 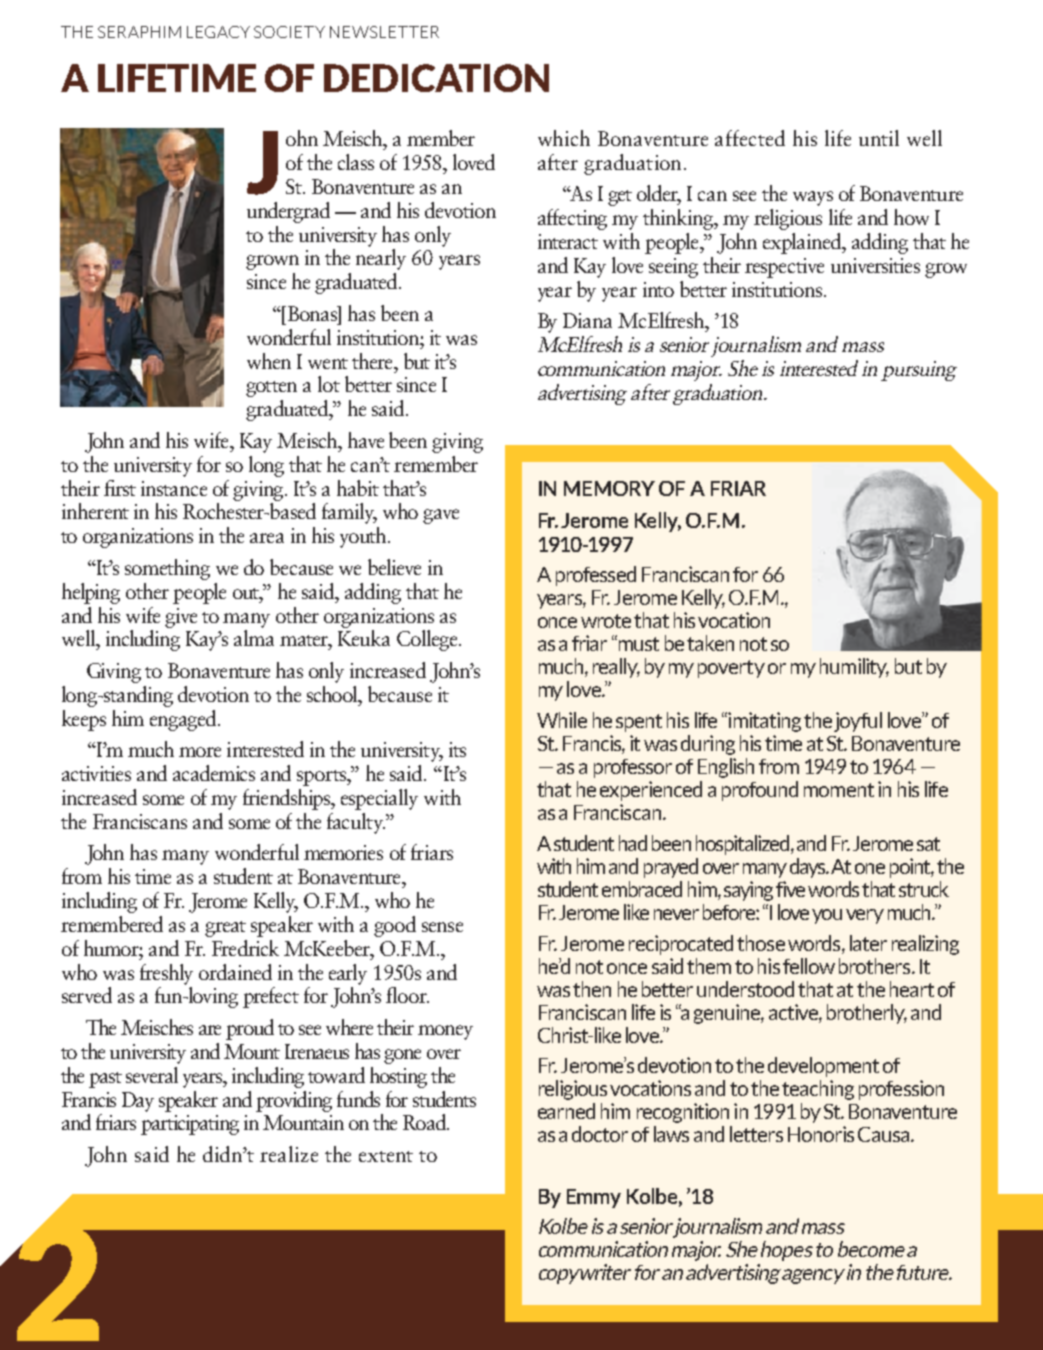 I want to click on when, so click(x=269, y=361).
